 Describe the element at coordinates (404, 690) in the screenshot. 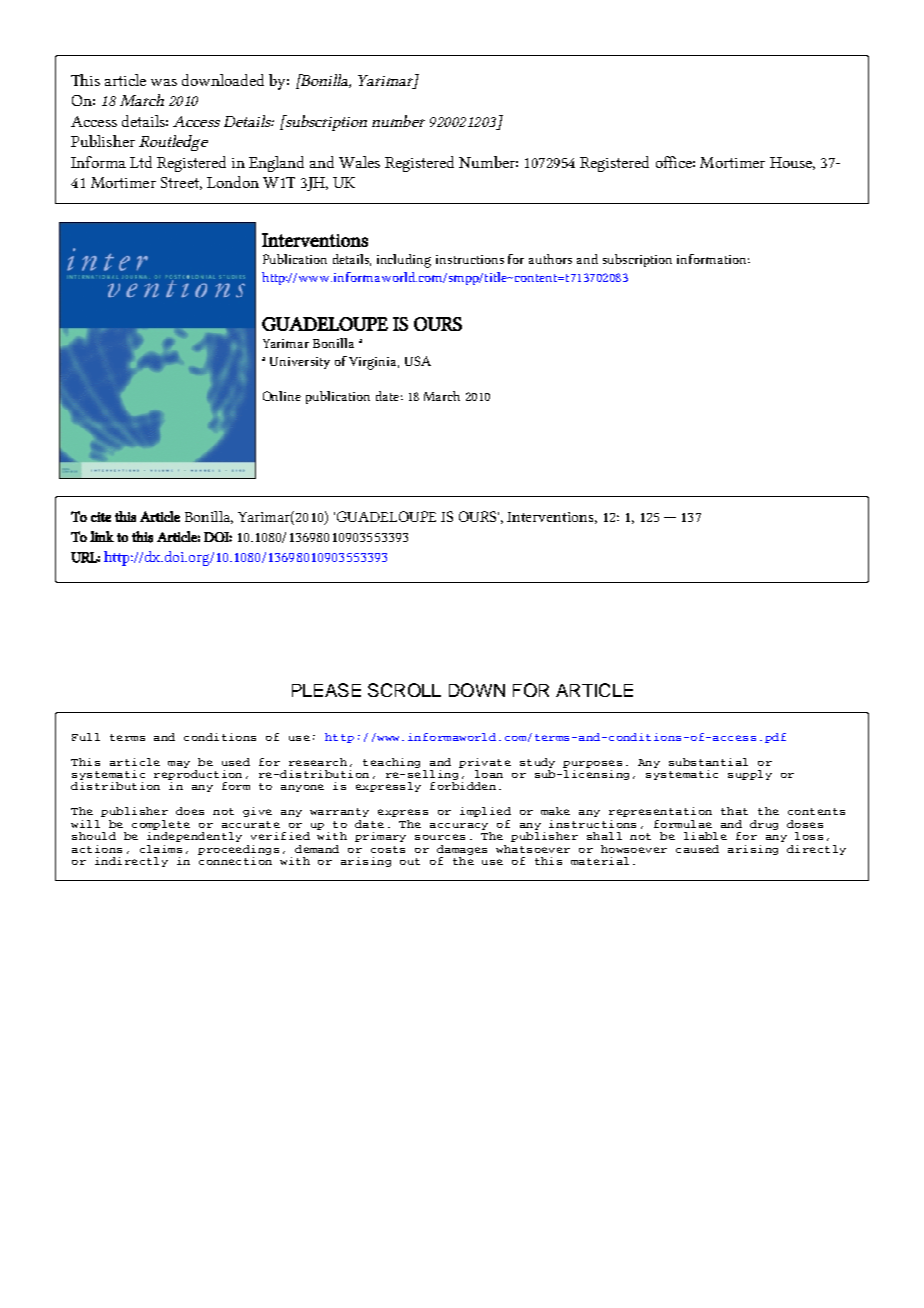

I see `SCROLL` at that location.
